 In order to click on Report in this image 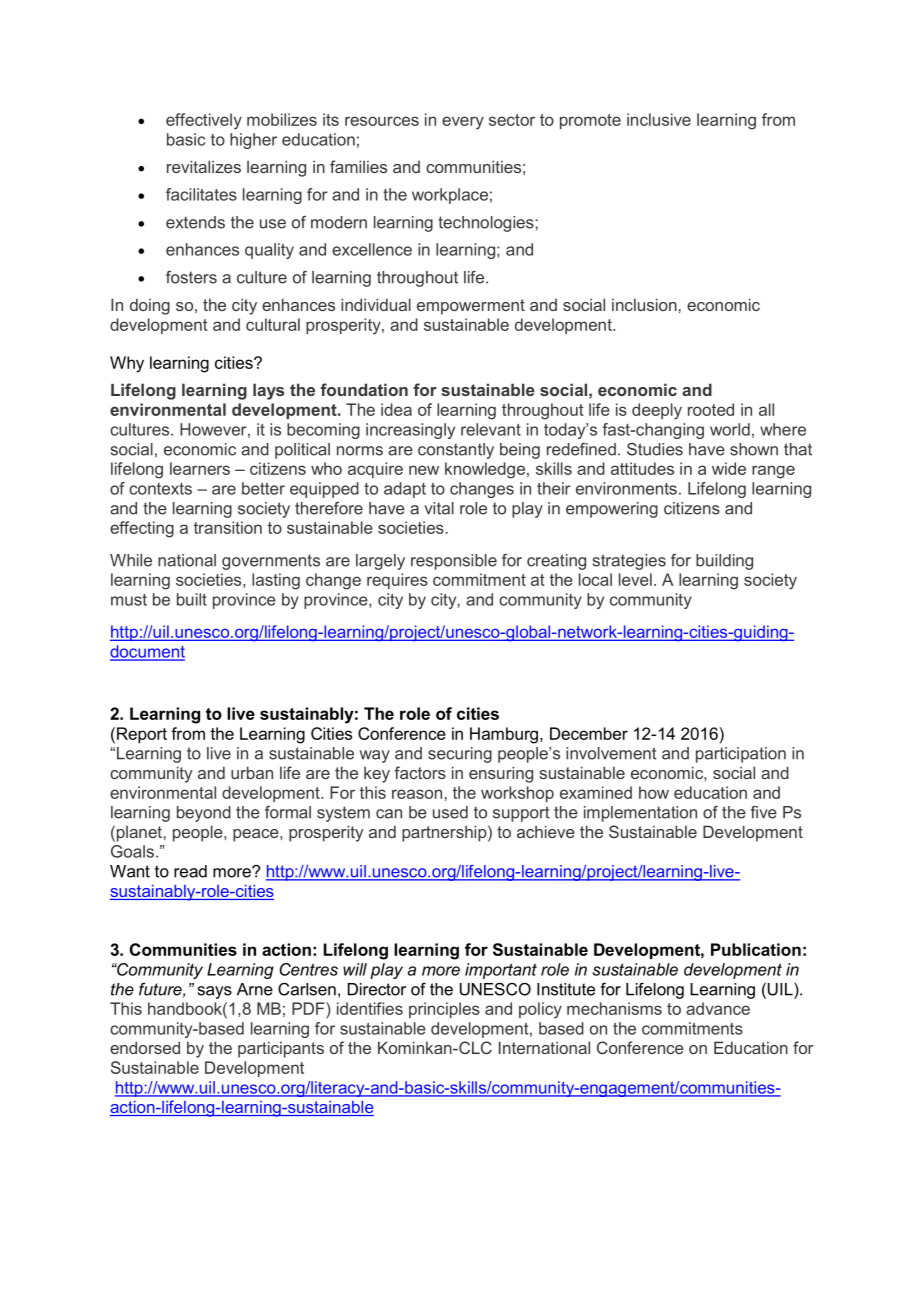, I will do `click(142, 735)`.
